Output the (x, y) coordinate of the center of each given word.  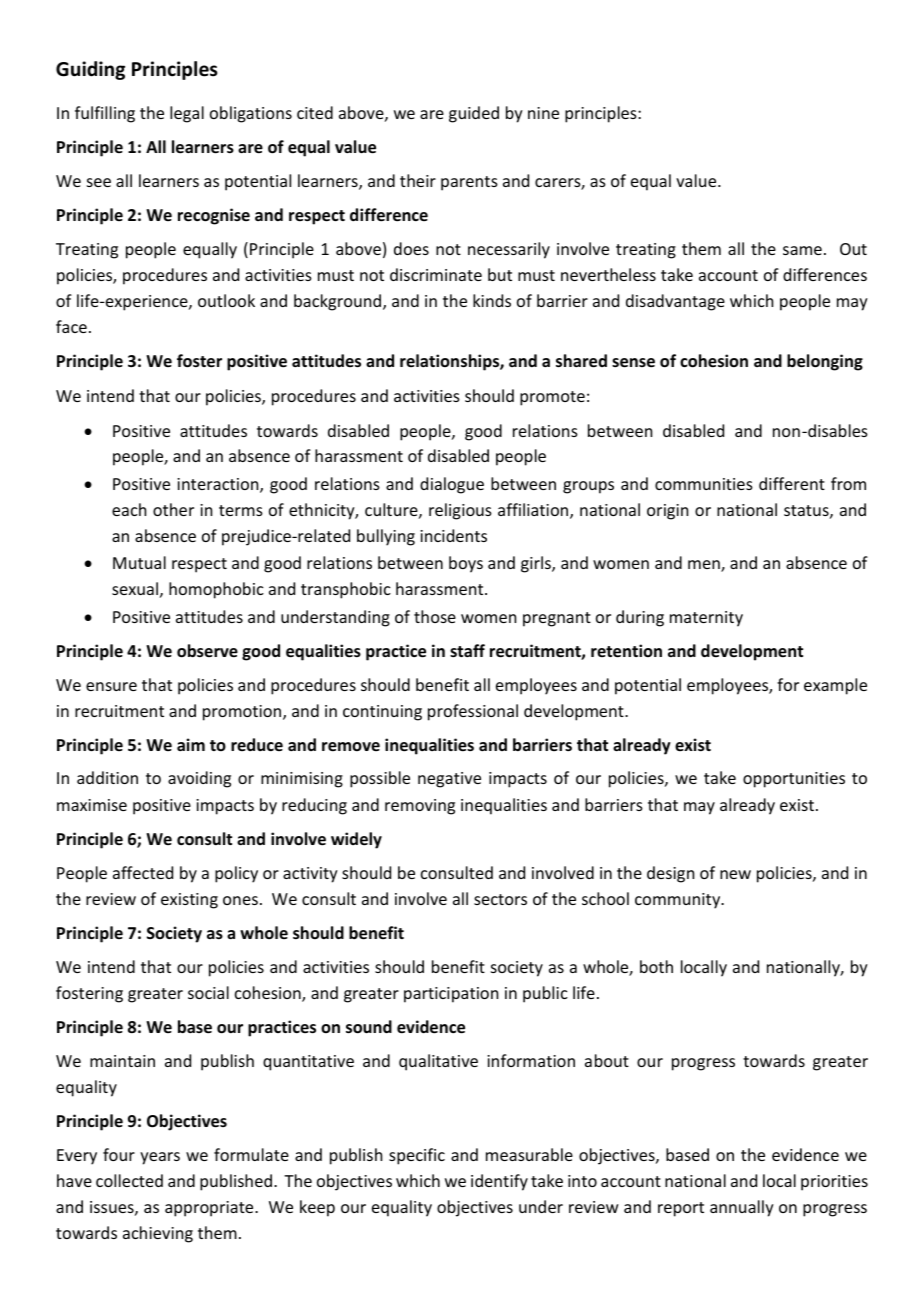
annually (742, 1208)
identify (499, 1182)
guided (474, 114)
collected (129, 1180)
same (802, 250)
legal (187, 114)
